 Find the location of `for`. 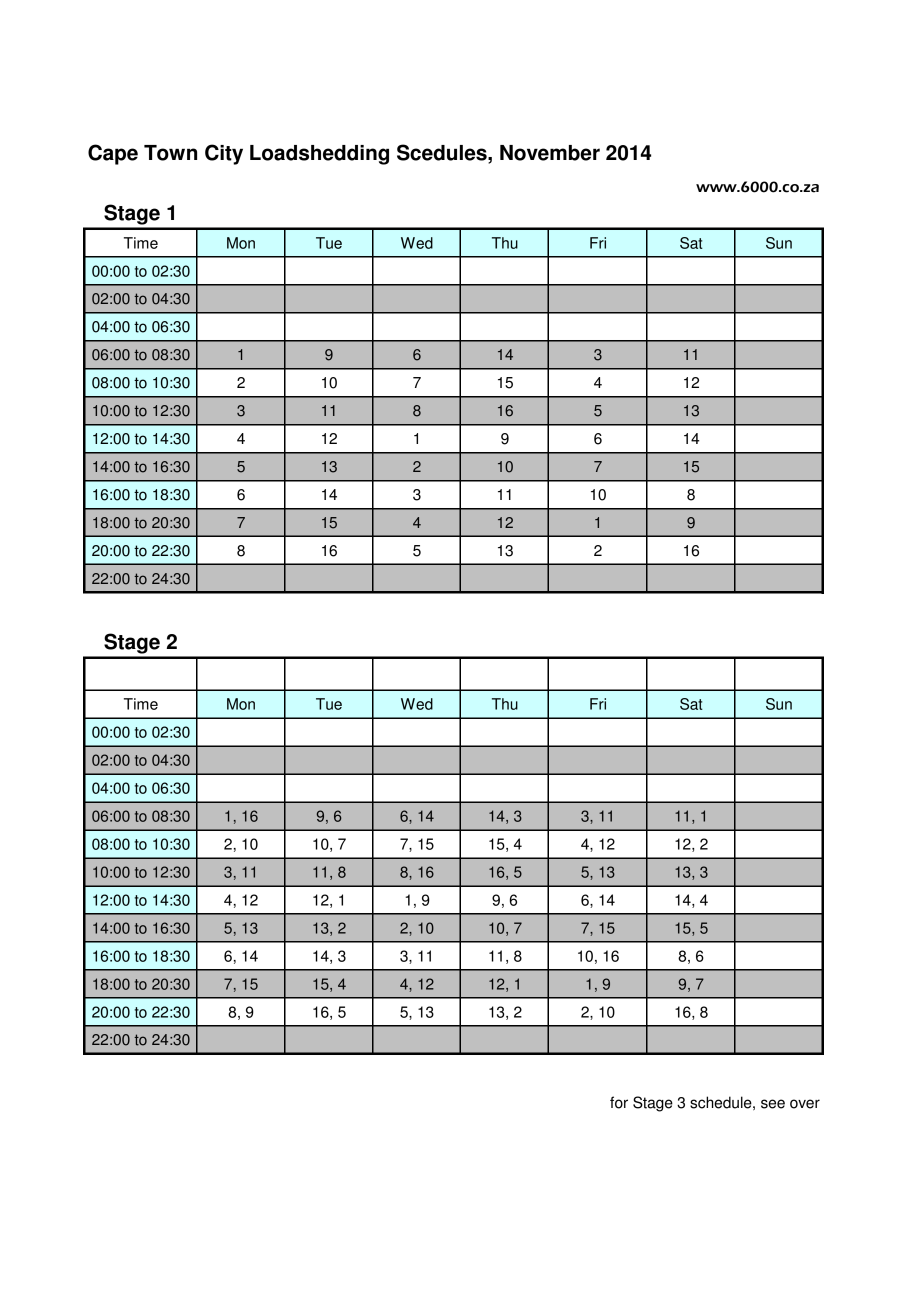

for is located at coordinates (619, 1102).
